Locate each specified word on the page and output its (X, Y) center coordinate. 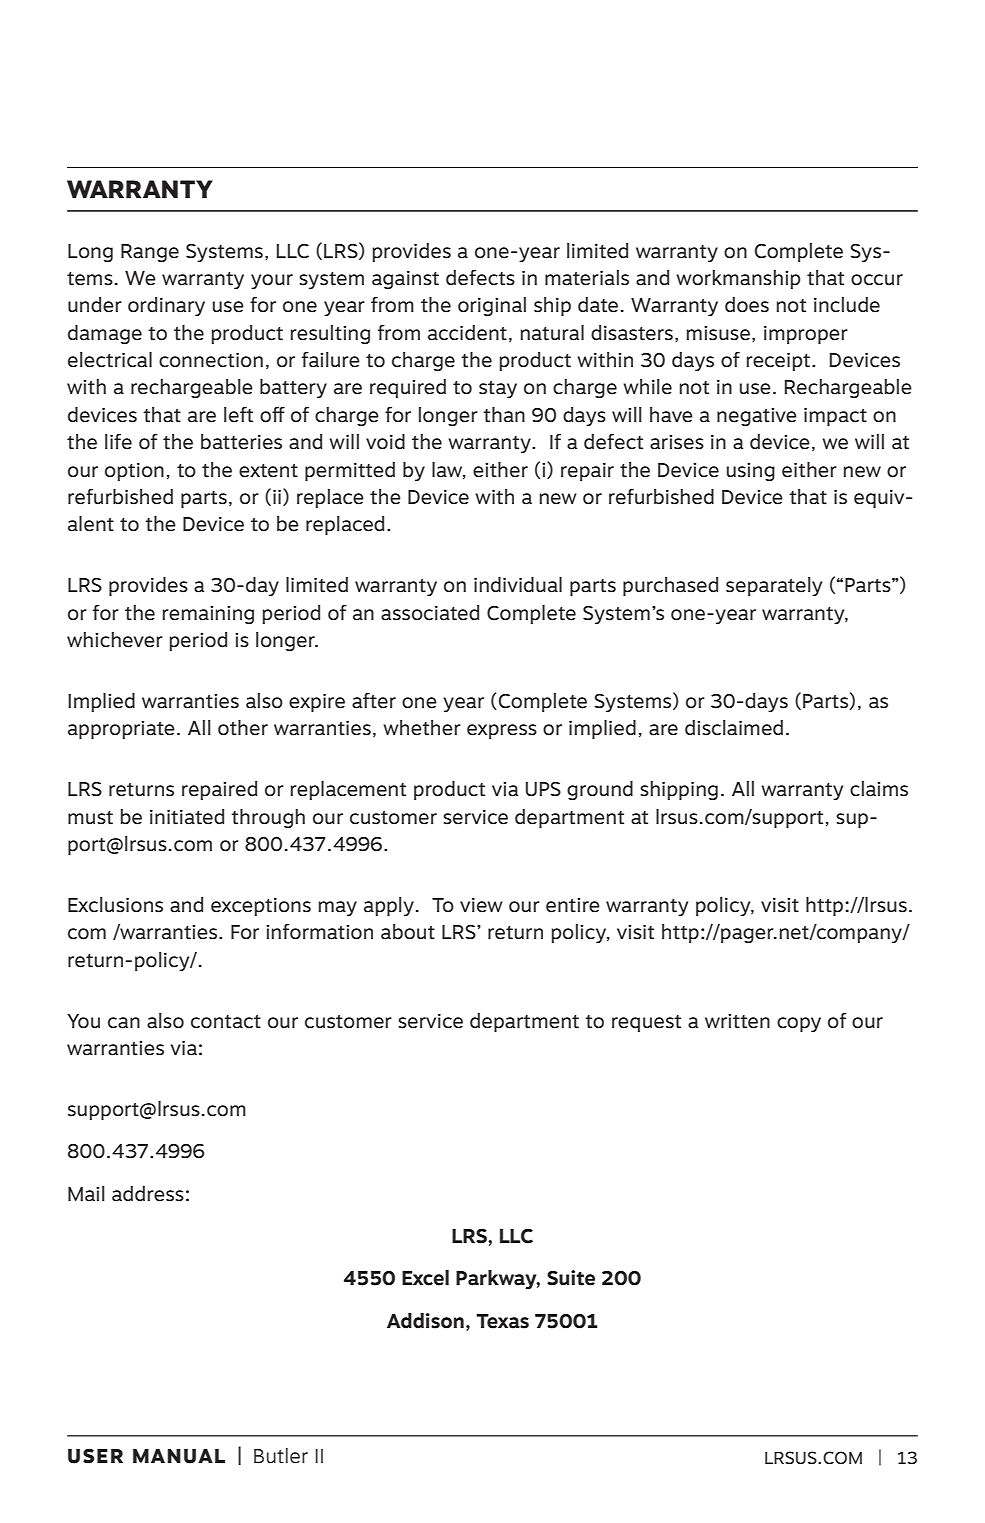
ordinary (166, 306)
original (492, 306)
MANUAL (179, 1456)
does (747, 305)
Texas (502, 1321)
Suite (571, 1278)
